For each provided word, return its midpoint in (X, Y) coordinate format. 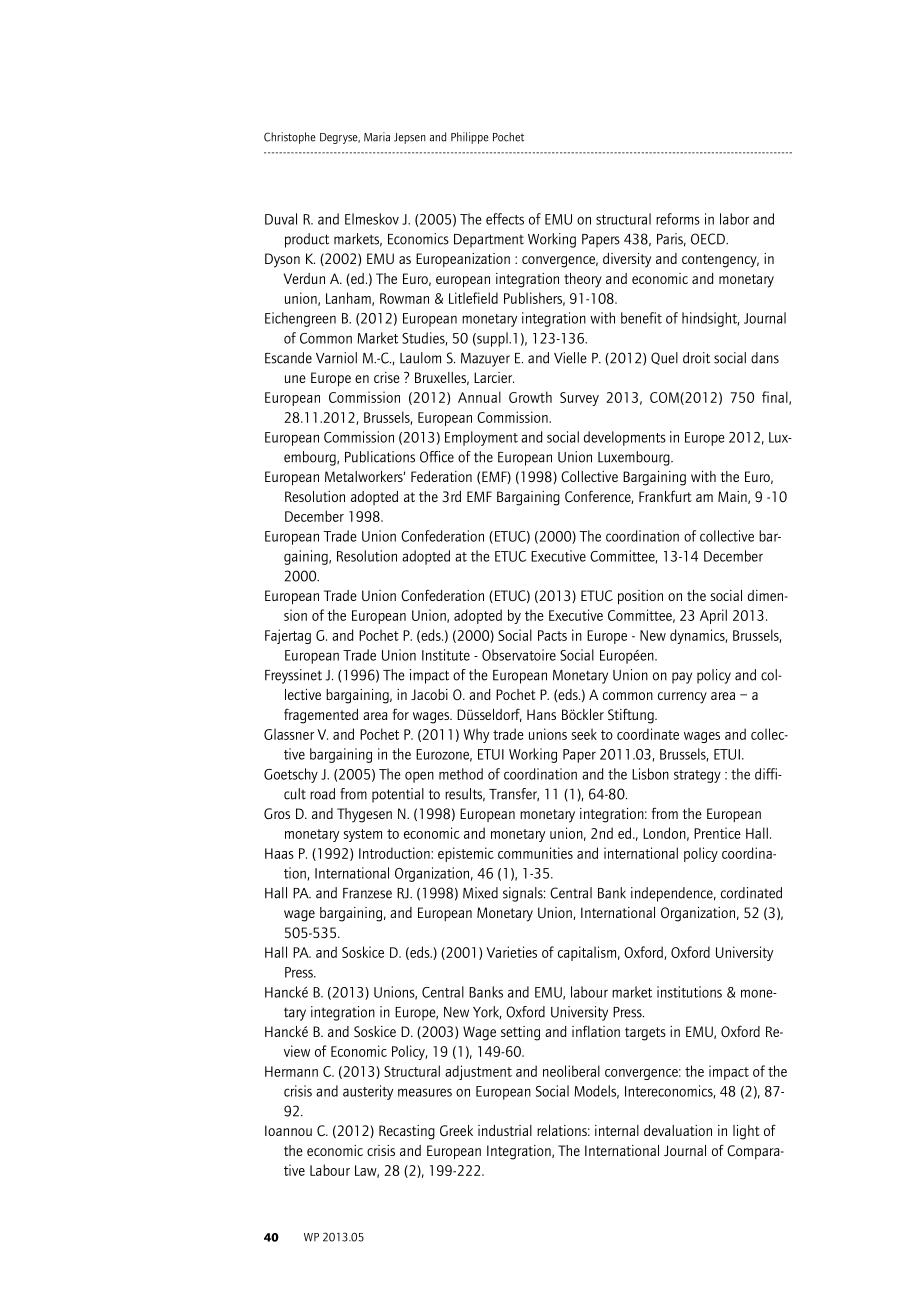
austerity (368, 1092)
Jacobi (429, 694)
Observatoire (519, 655)
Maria (377, 137)
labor (734, 219)
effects (505, 219)
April (713, 616)
